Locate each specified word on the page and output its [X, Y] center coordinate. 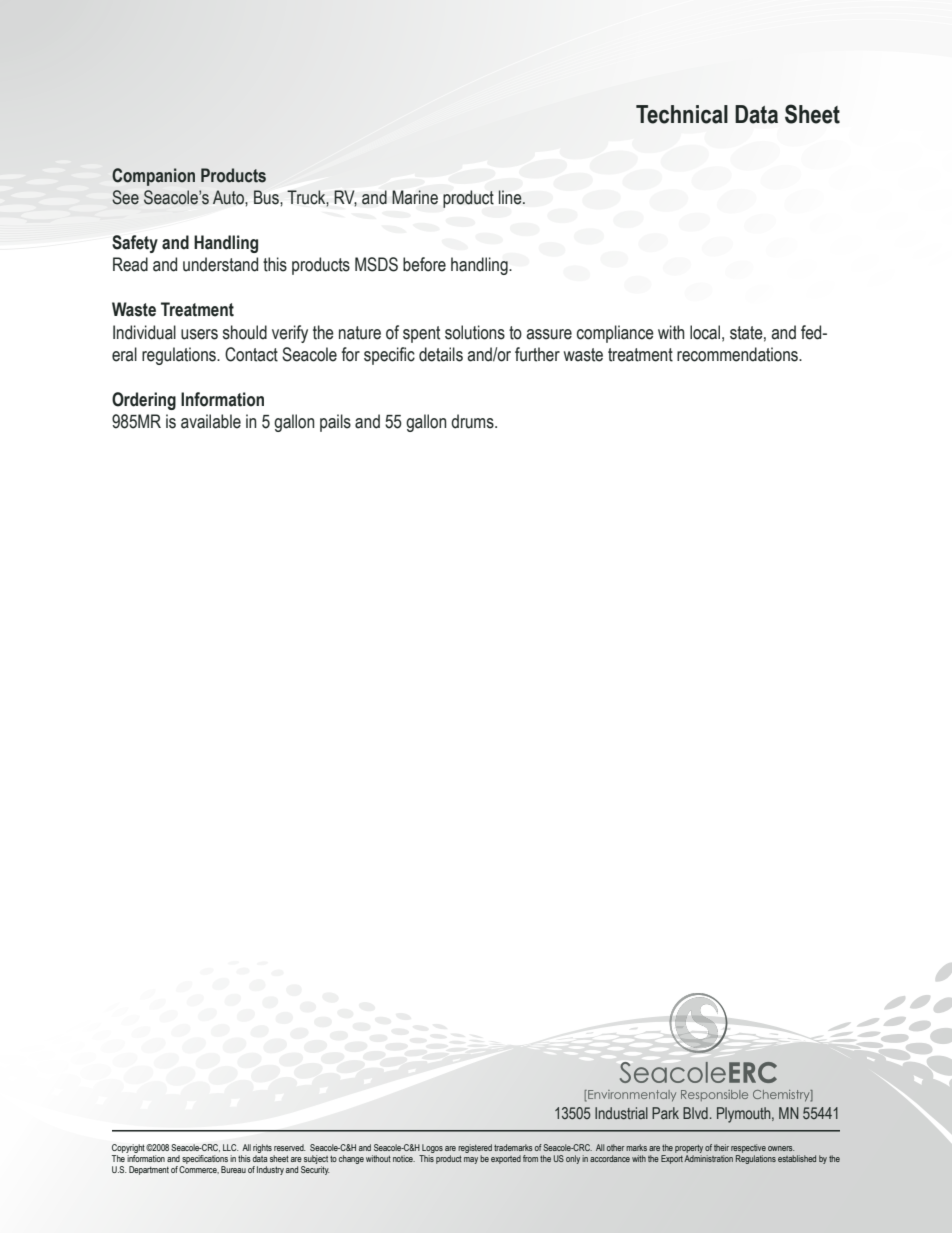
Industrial [621, 1113]
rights [262, 1148]
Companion [153, 177]
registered [475, 1148]
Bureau [233, 1169]
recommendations [738, 354]
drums [473, 421]
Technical [682, 114]
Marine [415, 197]
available [211, 421]
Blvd [695, 1113]
